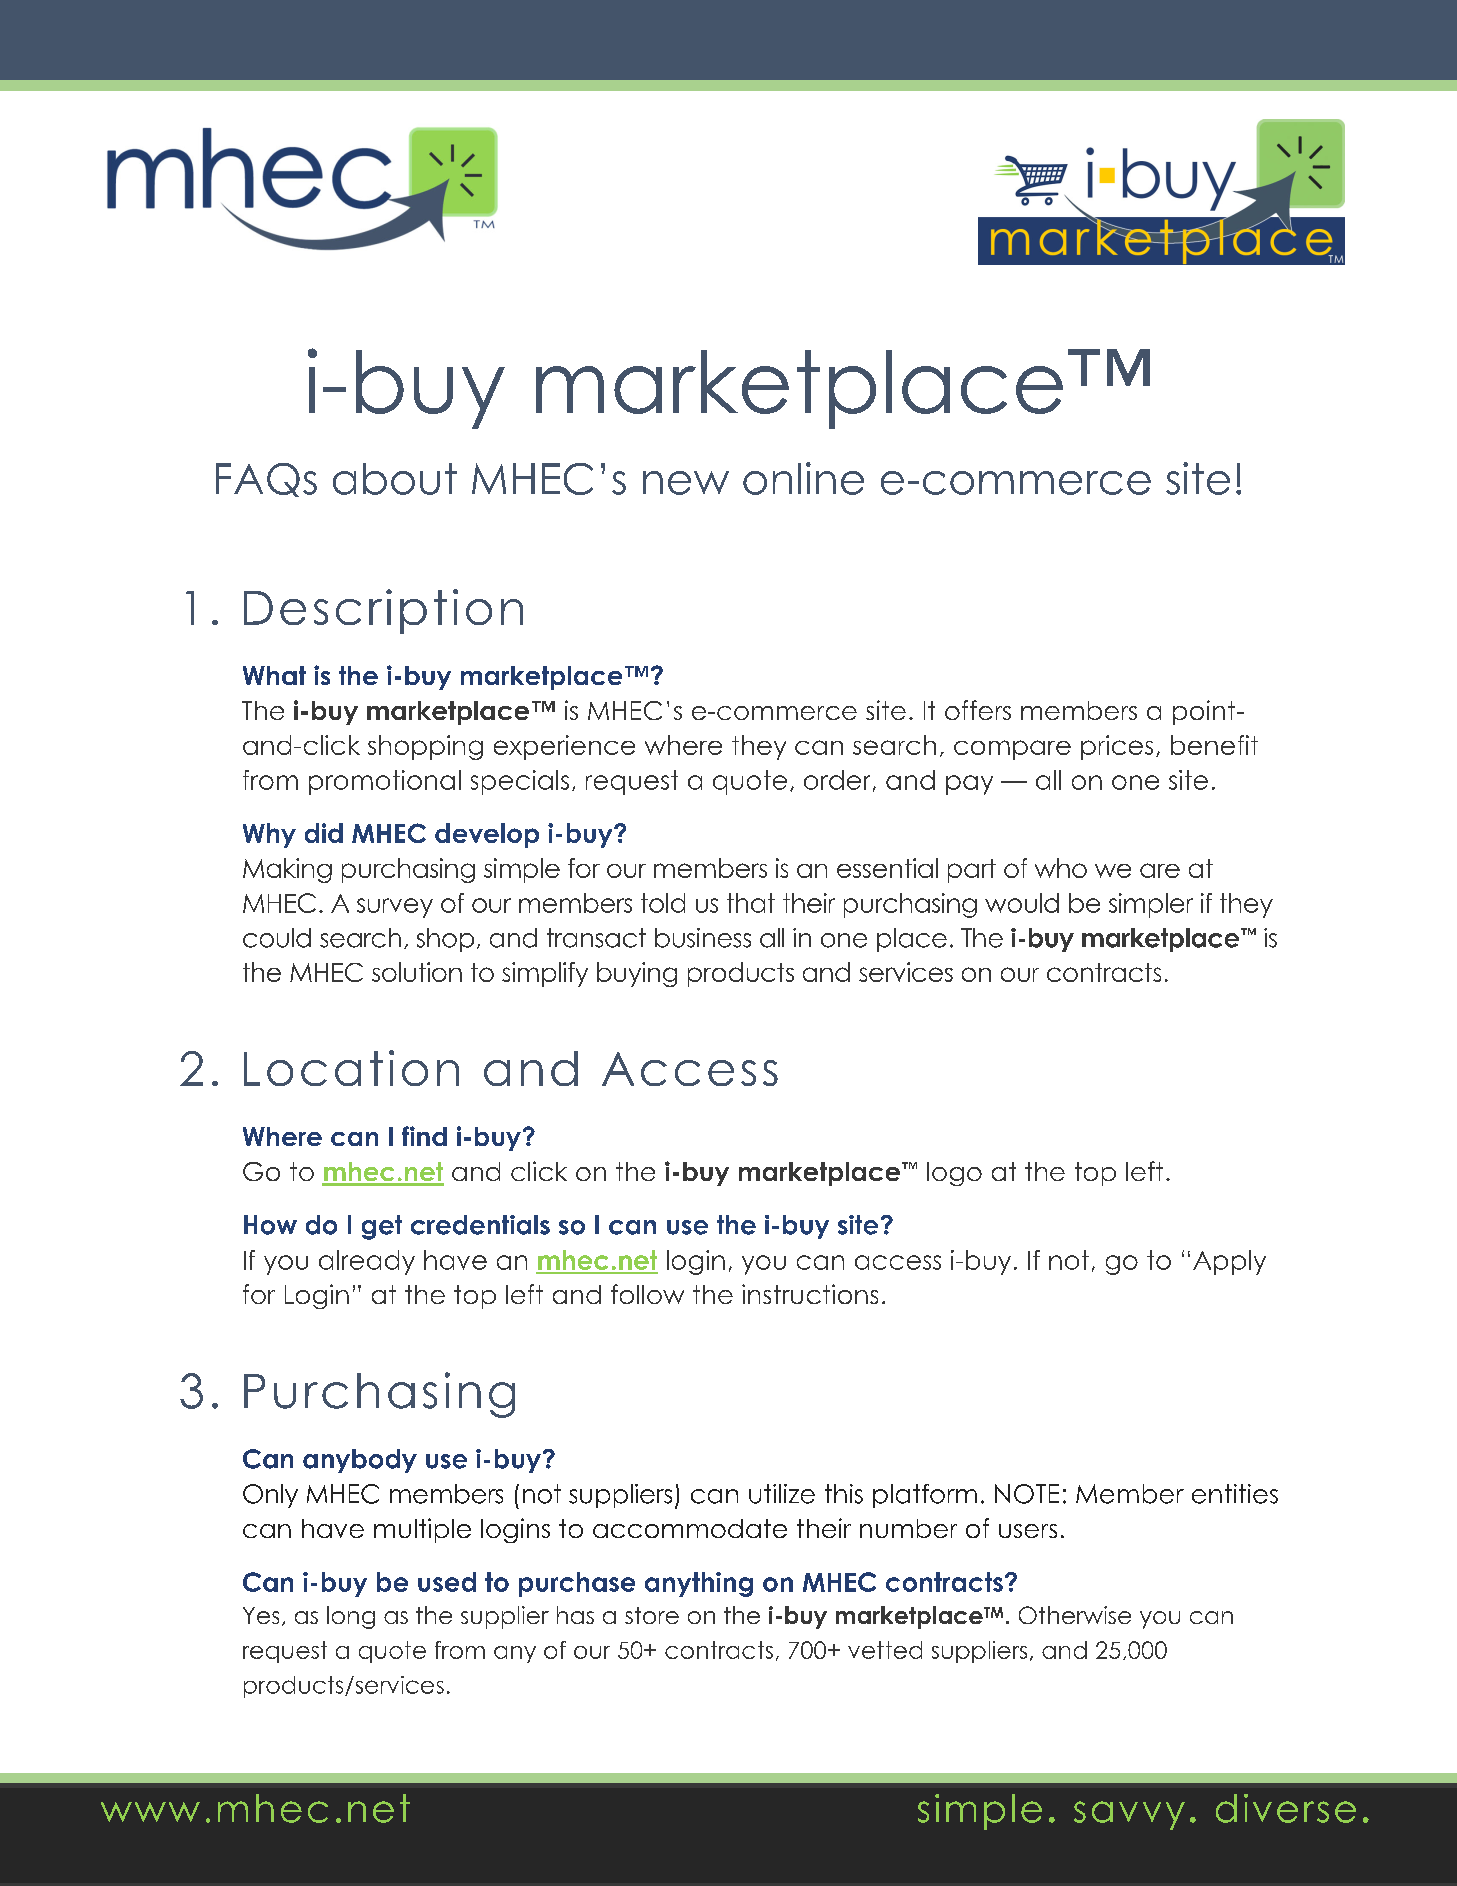 The image size is (1457, 1886). What do you see at coordinates (360, 1461) in the screenshot?
I see `anybody` at bounding box center [360, 1461].
